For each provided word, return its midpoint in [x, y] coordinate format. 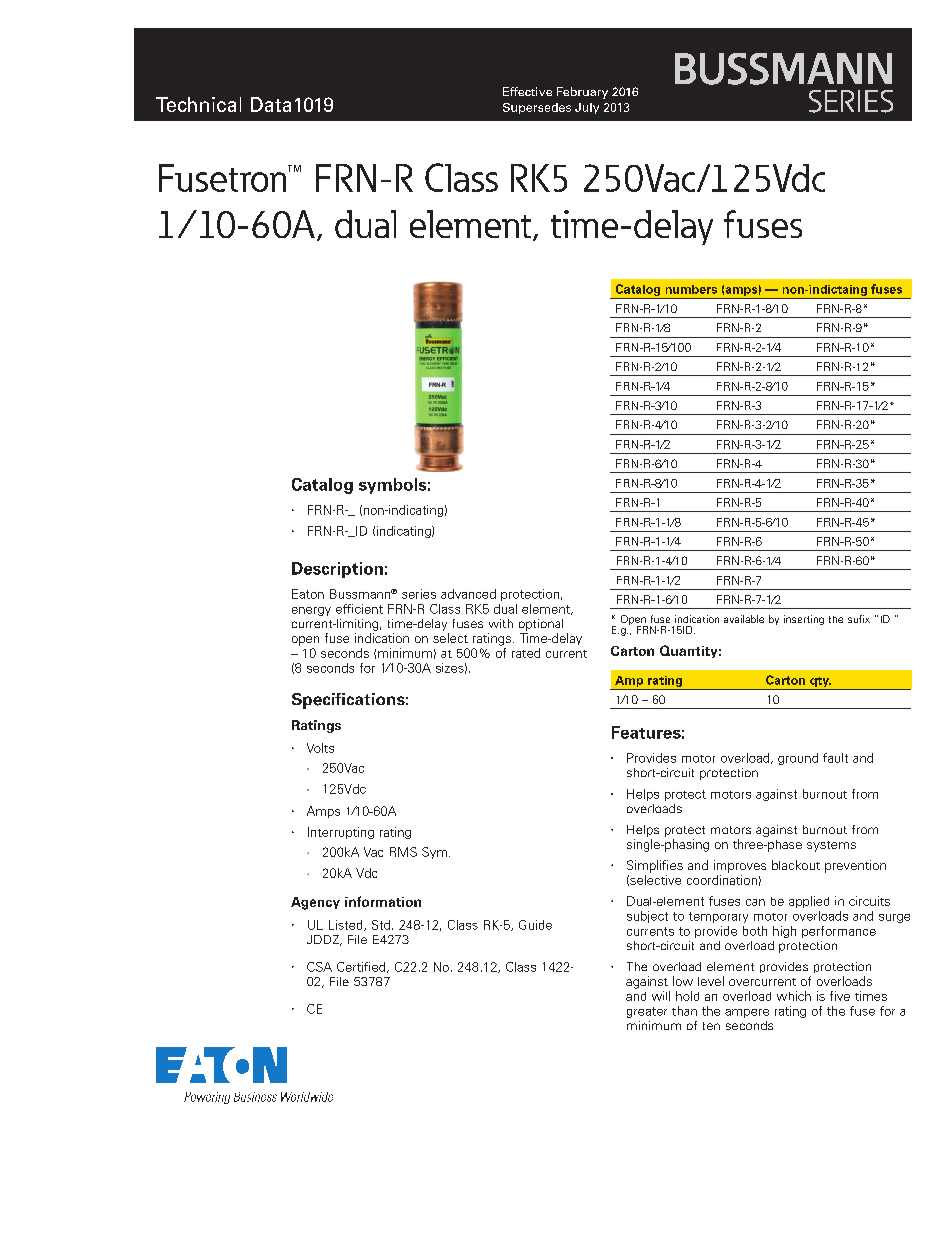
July [587, 108]
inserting [804, 620]
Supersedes [537, 108]
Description [337, 570]
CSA [319, 967]
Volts [320, 748]
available [744, 619]
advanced [468, 594]
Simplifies [655, 866]
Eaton [308, 594]
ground [798, 759]
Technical [198, 104]
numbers [691, 289]
